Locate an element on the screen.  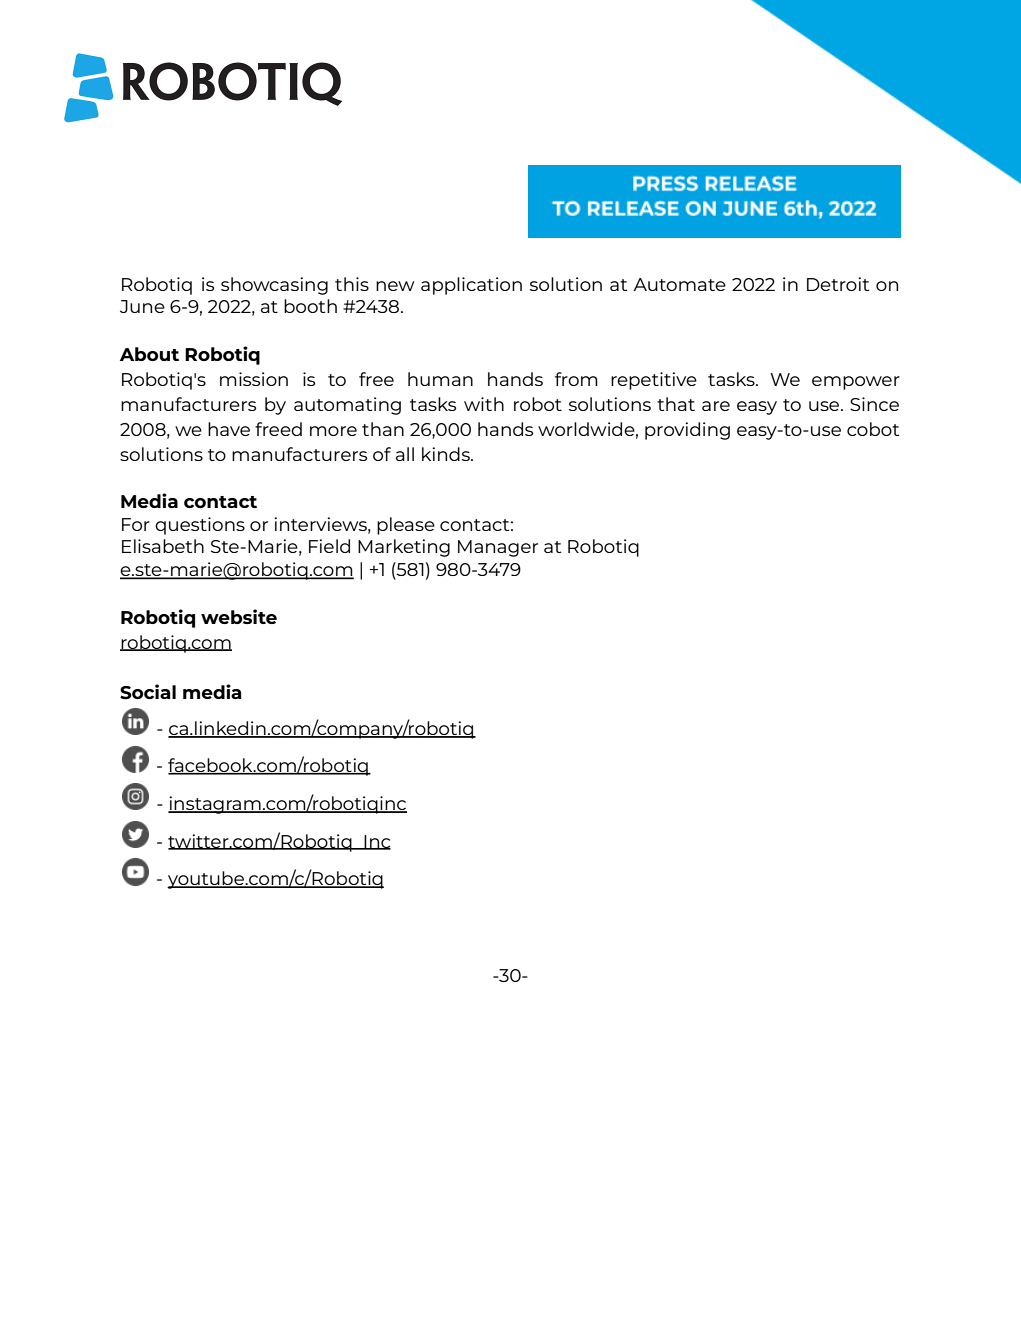
are is located at coordinates (716, 406).
